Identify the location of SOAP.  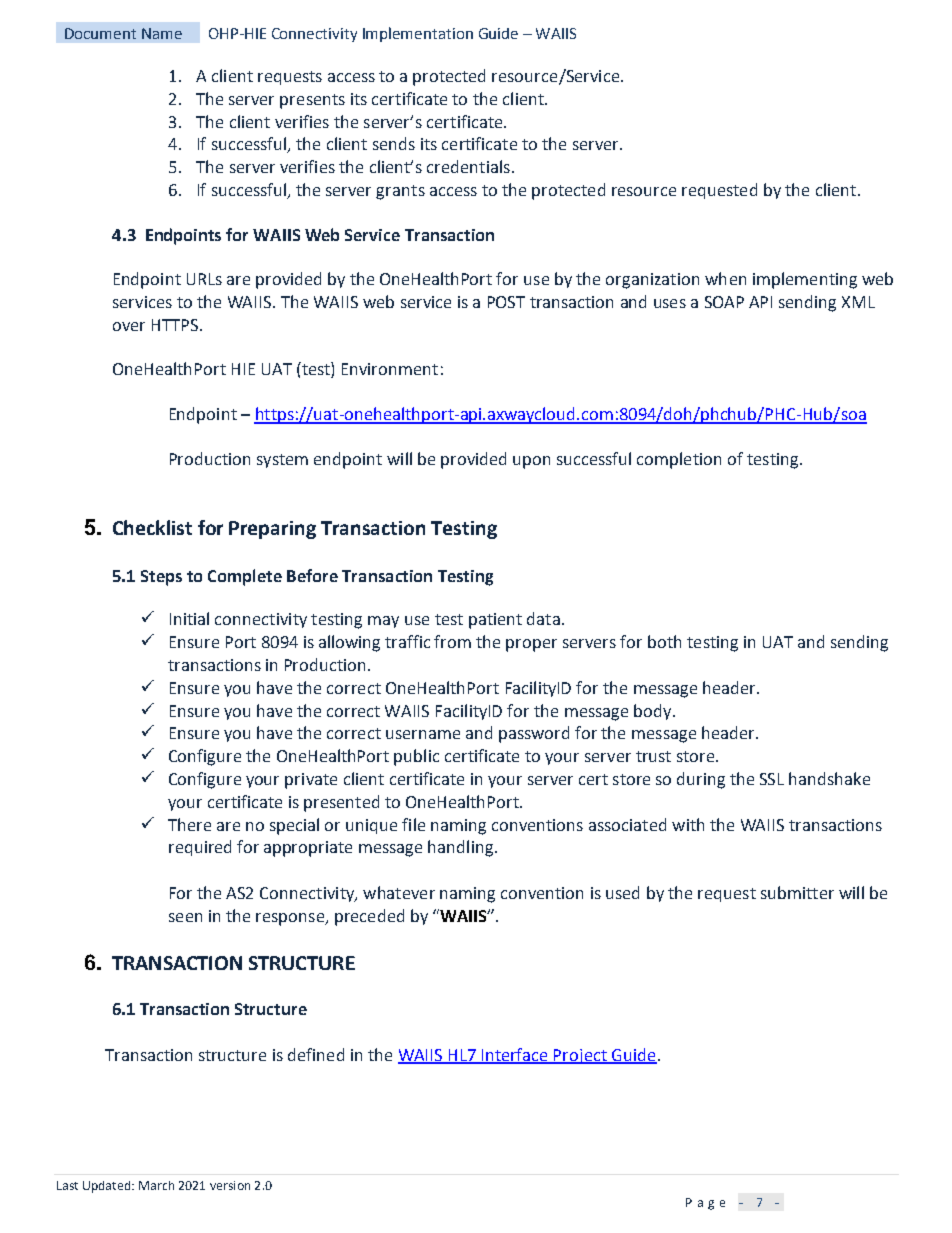
(724, 302).
